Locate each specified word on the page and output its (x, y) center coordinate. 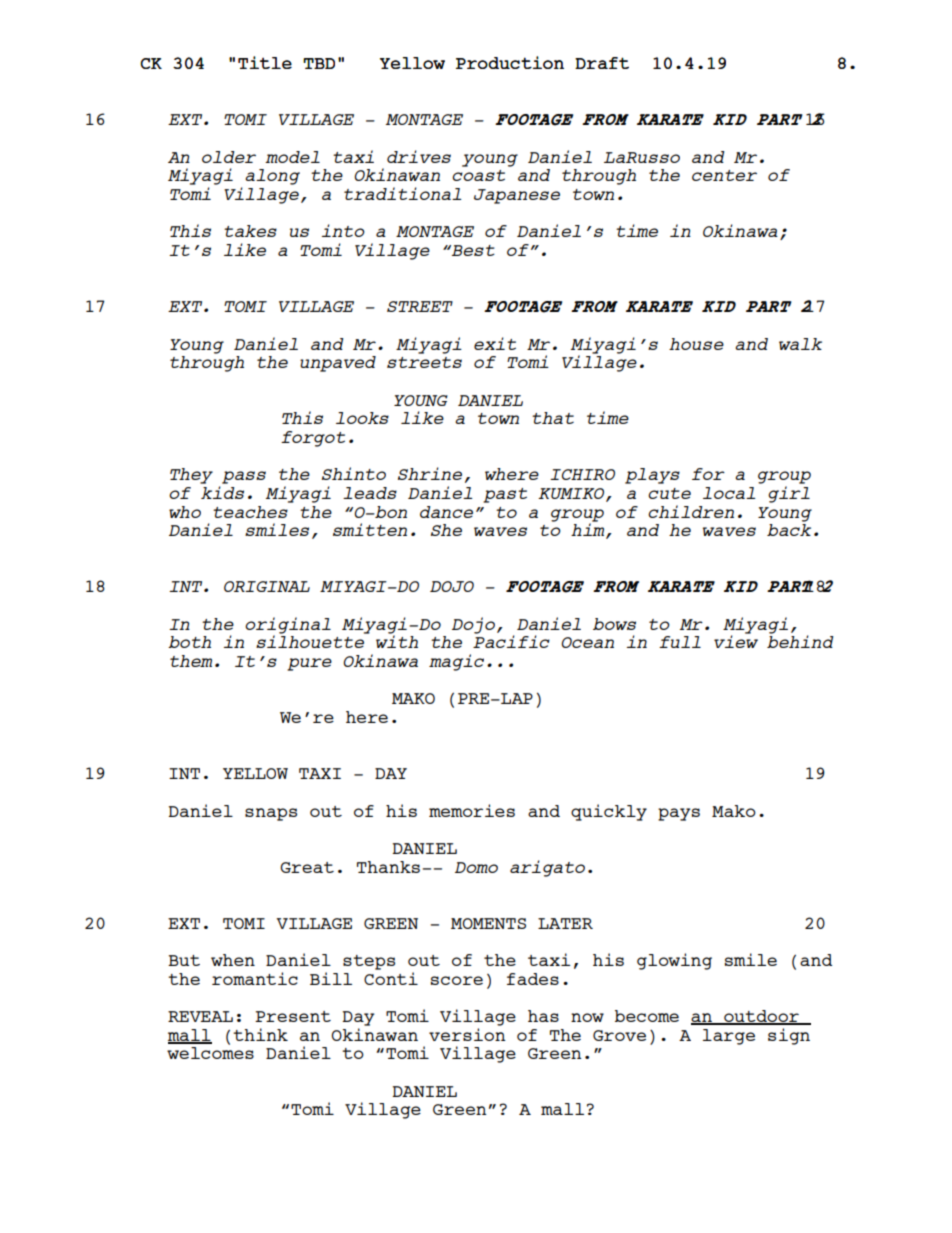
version (467, 1034)
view (736, 640)
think (260, 1034)
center (724, 175)
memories (472, 810)
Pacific (511, 640)
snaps (271, 814)
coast (478, 175)
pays (679, 814)
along (272, 177)
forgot (313, 439)
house (696, 344)
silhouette (311, 640)
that (553, 418)
